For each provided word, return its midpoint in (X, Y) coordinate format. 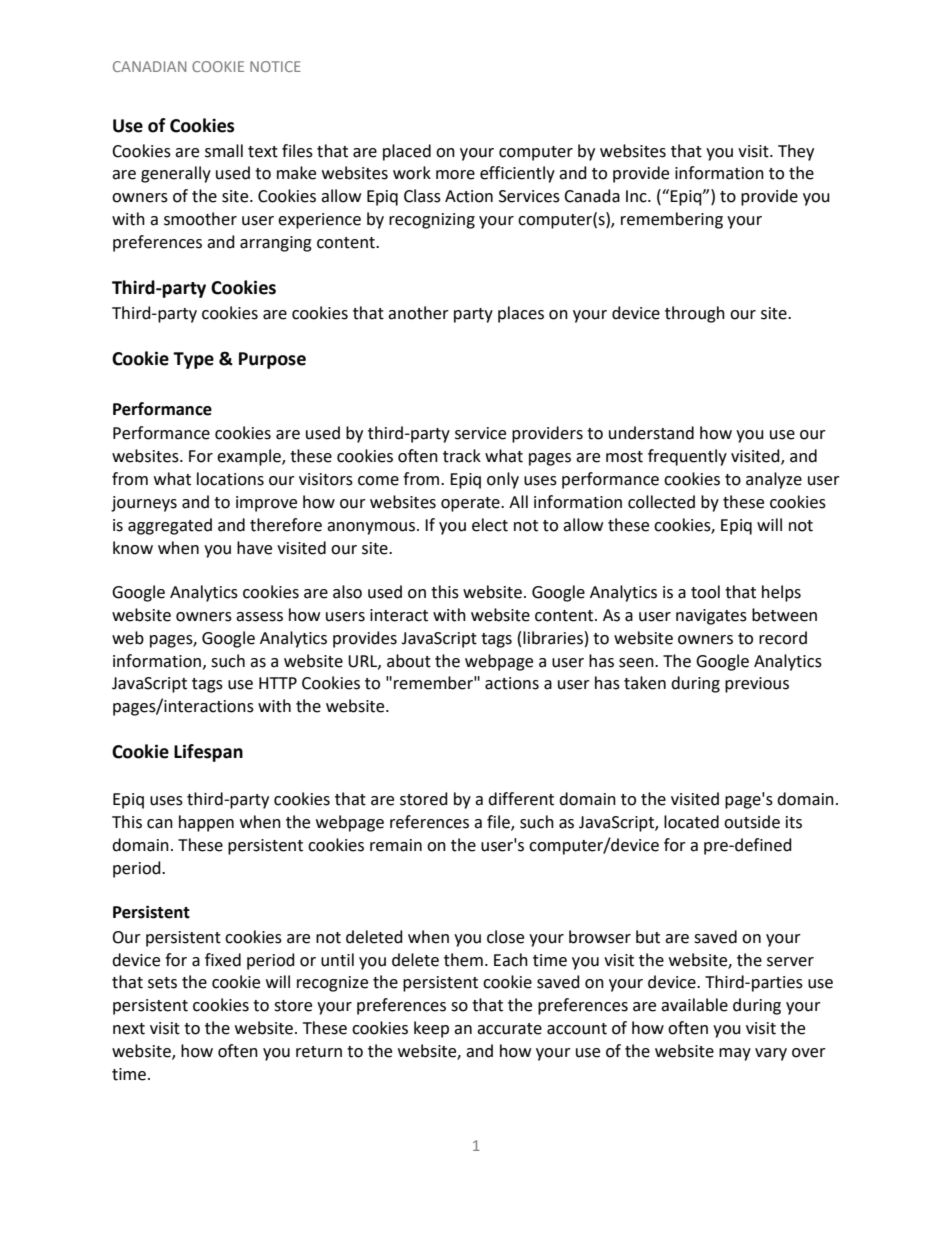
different (521, 799)
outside (752, 822)
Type (193, 360)
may (735, 1054)
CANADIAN (149, 66)
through (695, 314)
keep (431, 1029)
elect (490, 525)
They (796, 152)
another (418, 313)
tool (705, 592)
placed (407, 152)
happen (206, 823)
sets (162, 983)
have (254, 548)
